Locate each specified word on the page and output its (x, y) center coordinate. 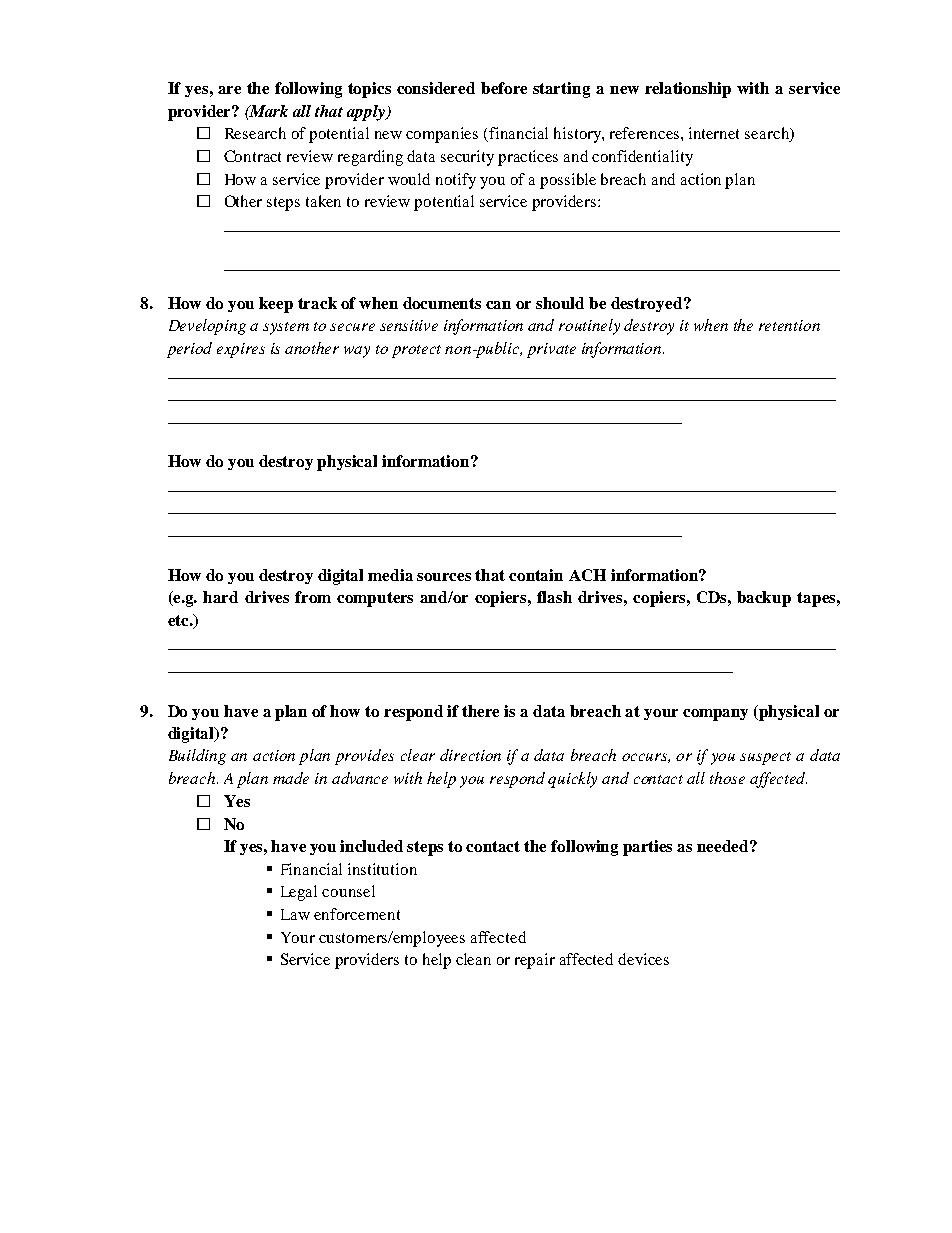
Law (295, 914)
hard (220, 597)
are (229, 90)
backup (764, 599)
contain (536, 575)
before (504, 88)
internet (714, 133)
